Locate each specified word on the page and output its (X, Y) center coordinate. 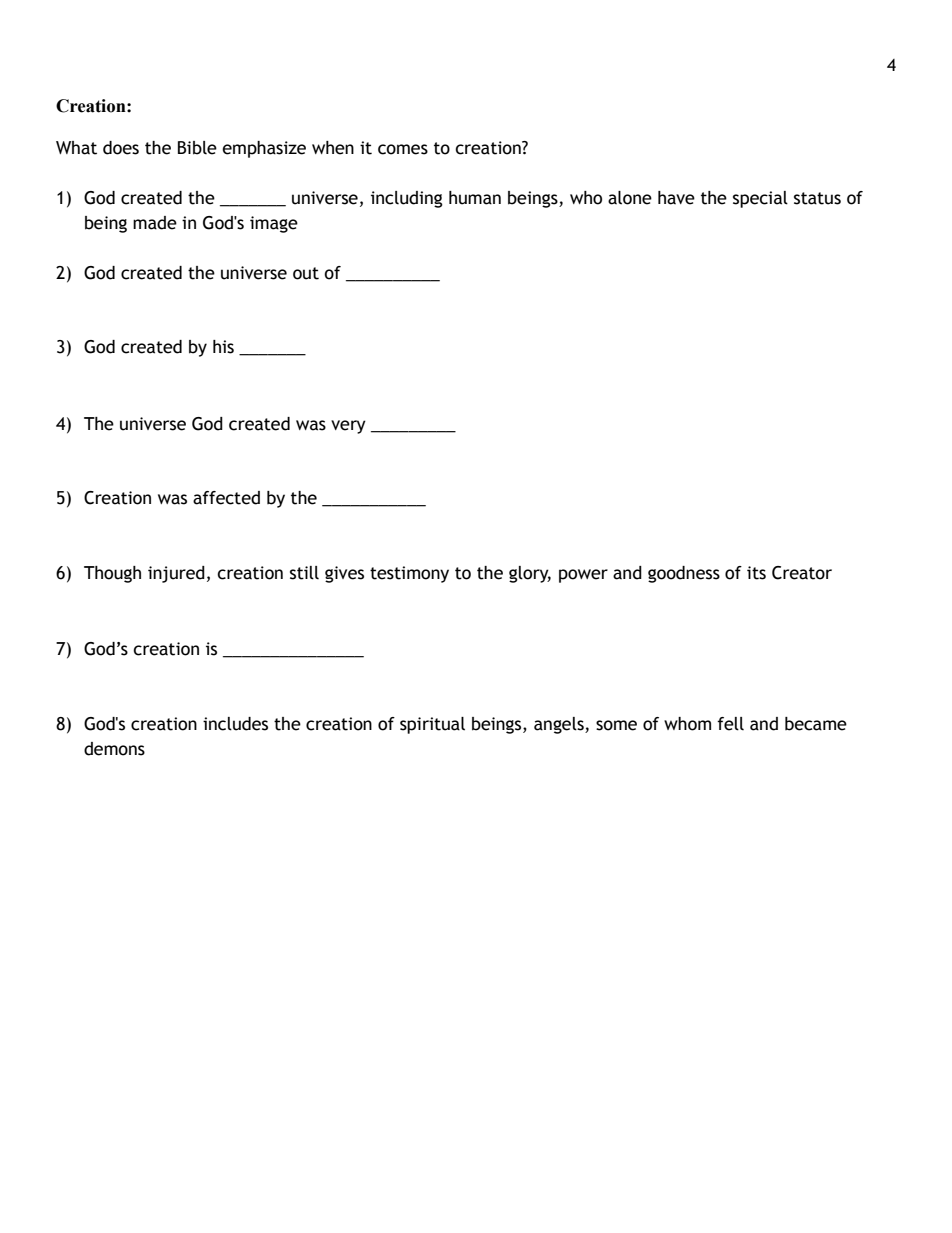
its (756, 573)
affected (226, 498)
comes (403, 149)
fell (730, 724)
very (348, 427)
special (760, 199)
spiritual (432, 725)
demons (114, 749)
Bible (197, 148)
